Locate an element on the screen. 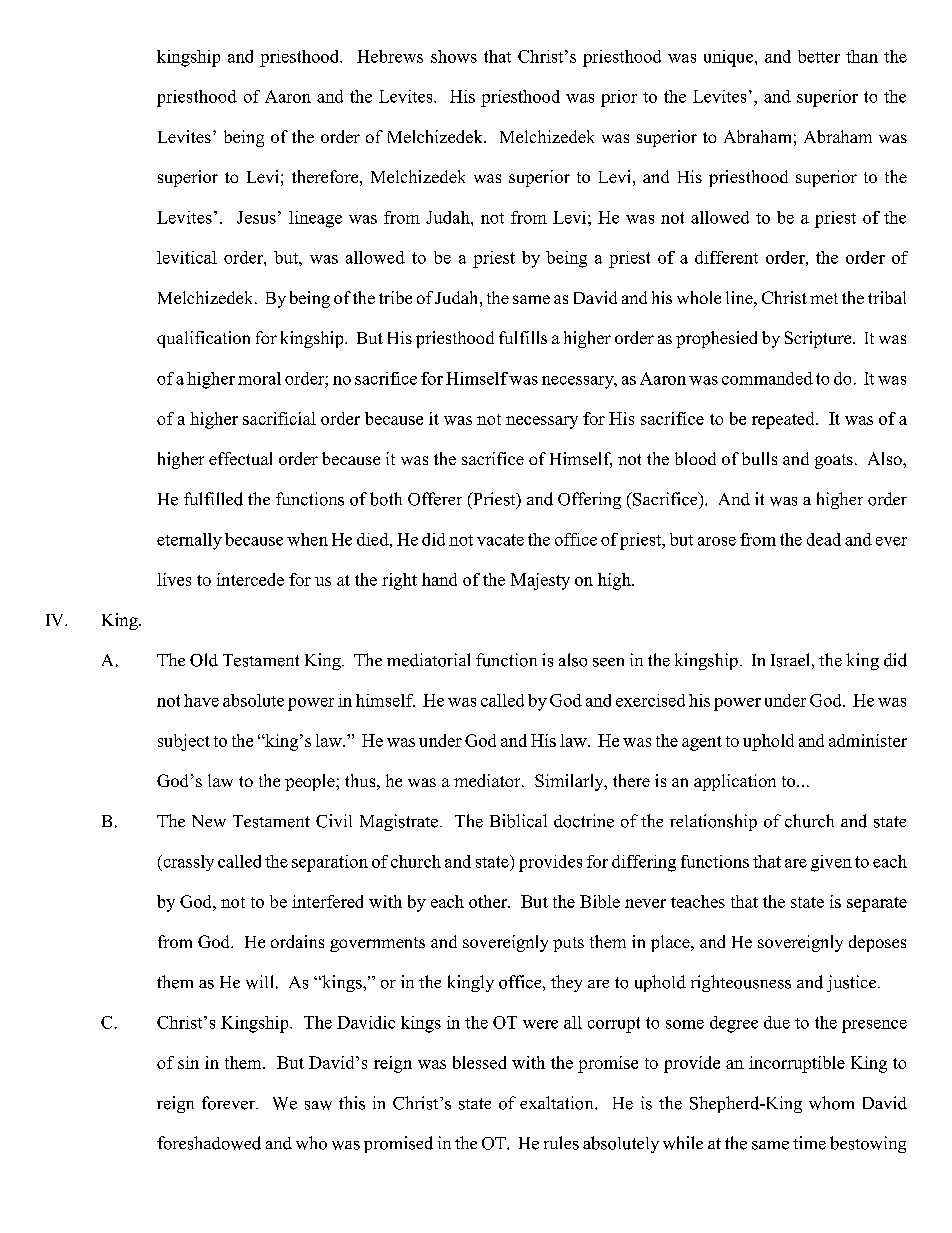 The image size is (952, 1233). better is located at coordinates (819, 56).
